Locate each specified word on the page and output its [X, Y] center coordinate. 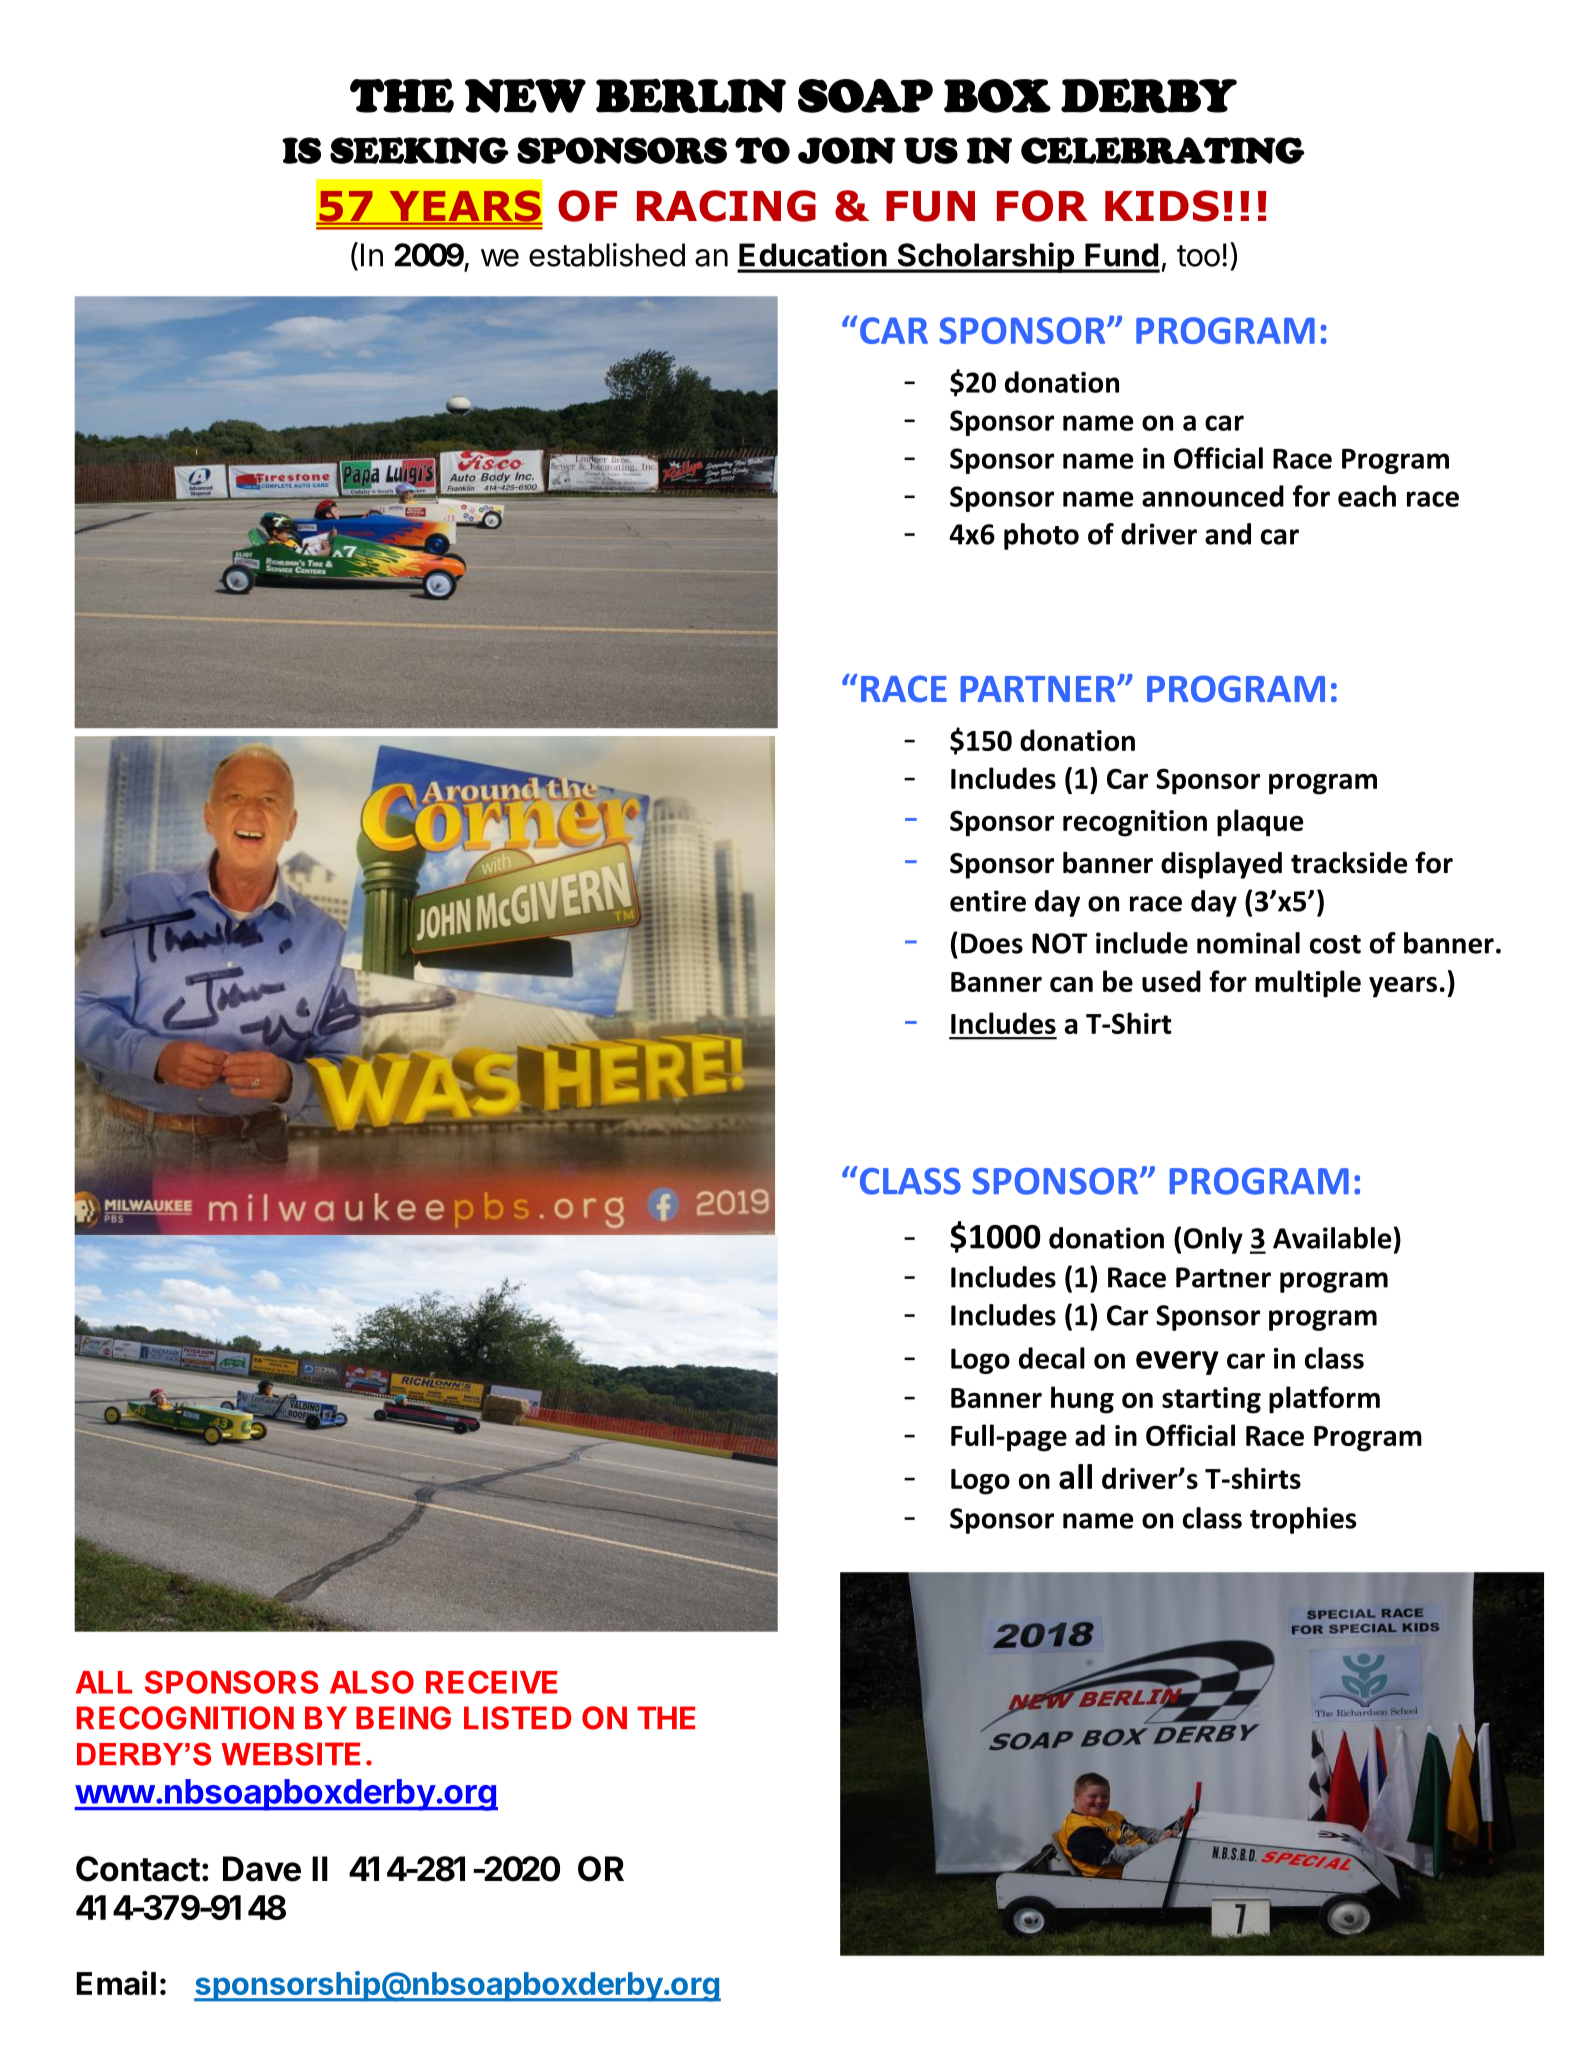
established [607, 255]
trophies [1303, 1520]
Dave [262, 1869]
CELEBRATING [1163, 150]
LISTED [517, 1718]
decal [1052, 1358]
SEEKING [419, 150]
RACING [726, 206]
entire [988, 901]
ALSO [372, 1682]
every [1177, 1363]
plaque [1260, 823]
